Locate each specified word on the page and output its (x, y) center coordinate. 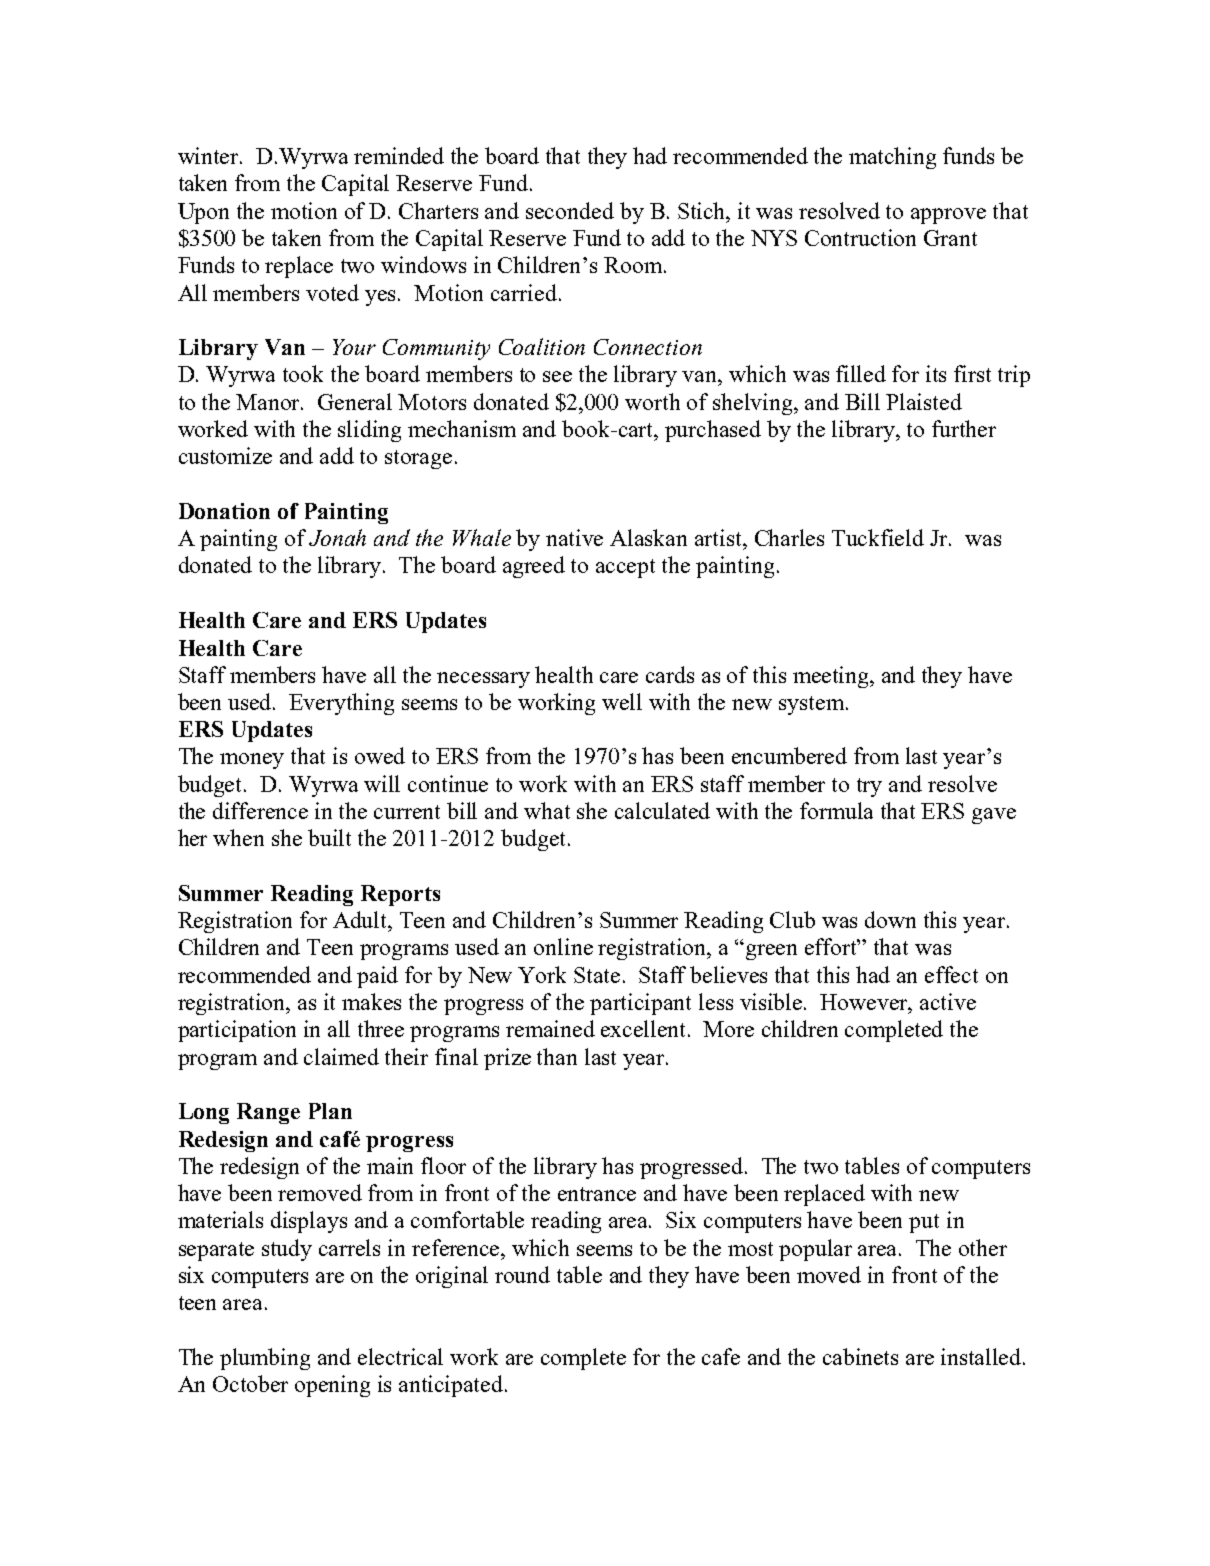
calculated (662, 810)
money (252, 761)
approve (948, 216)
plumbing (265, 1359)
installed (982, 1356)
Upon (203, 213)
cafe (721, 1356)
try (869, 787)
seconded (570, 210)
